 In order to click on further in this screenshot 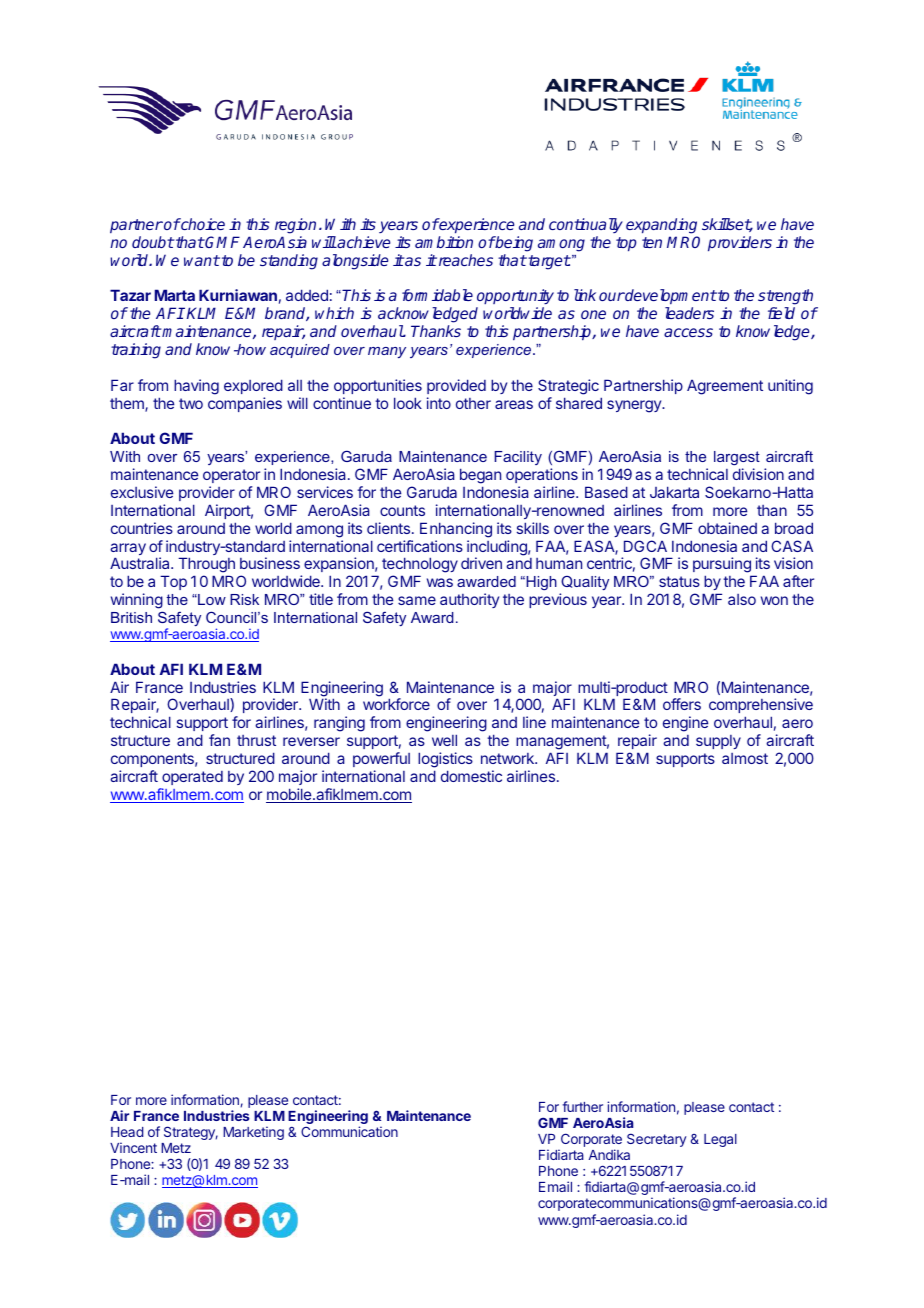, I will do `click(583, 1106)`.
